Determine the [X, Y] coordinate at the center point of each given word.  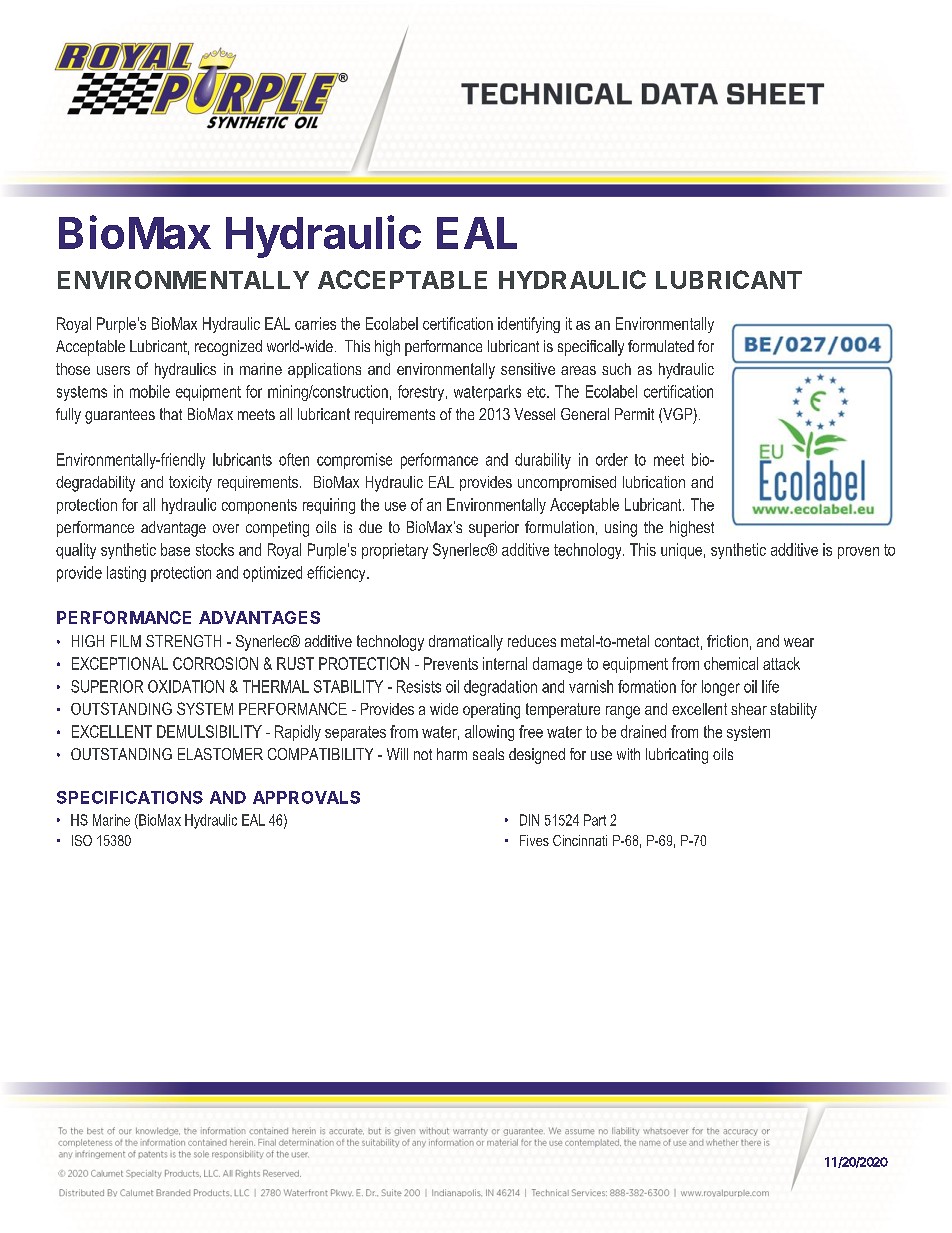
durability [543, 461]
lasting [126, 574]
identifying [529, 325]
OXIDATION [186, 686]
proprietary [395, 551]
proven [858, 553]
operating [491, 711]
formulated [661, 346]
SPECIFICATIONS [130, 797]
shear [749, 709]
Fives [534, 840]
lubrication [654, 482]
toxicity [190, 484]
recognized [228, 348]
